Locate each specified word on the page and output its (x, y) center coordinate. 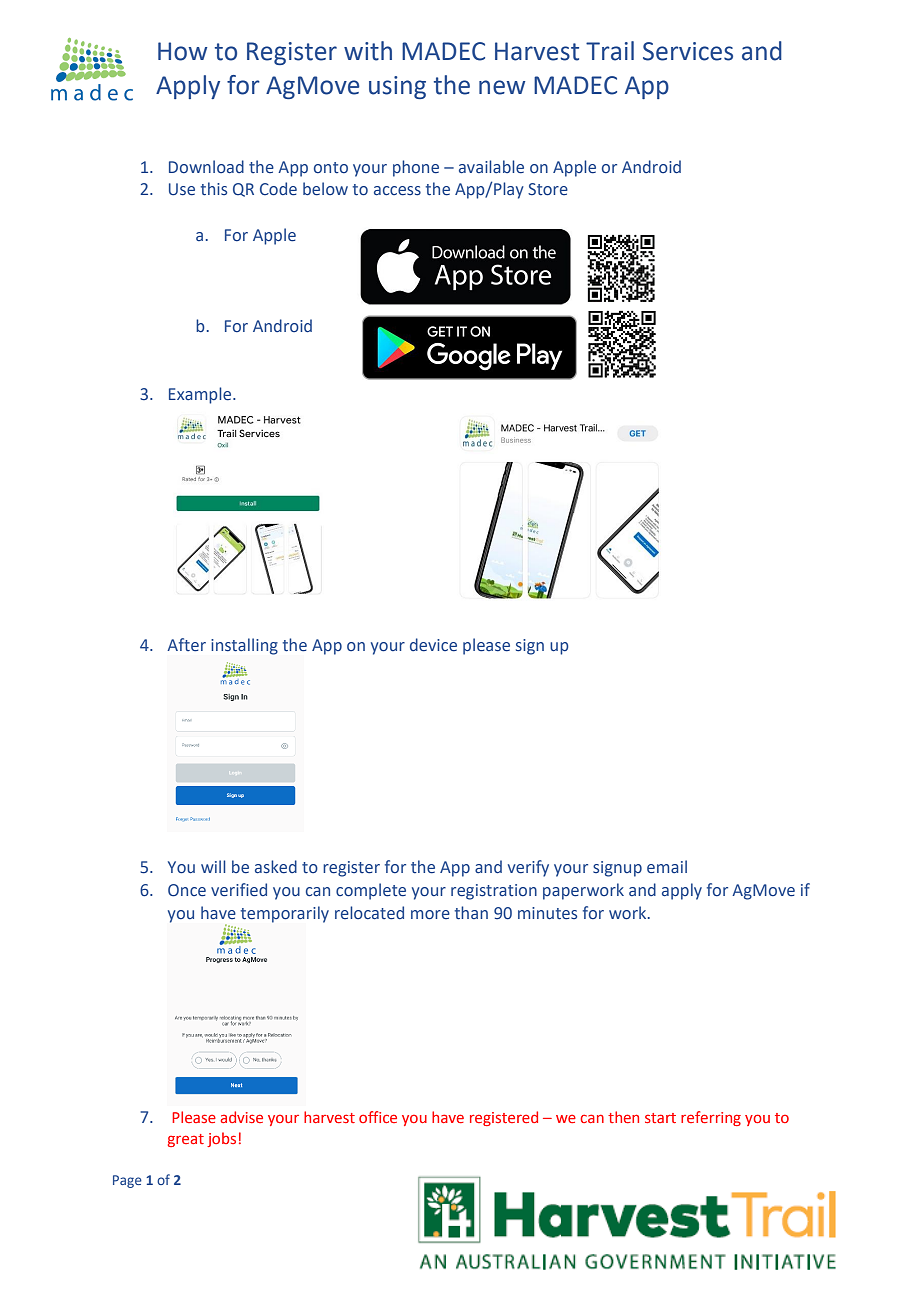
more (430, 915)
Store (548, 189)
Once (187, 890)
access (397, 191)
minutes (547, 913)
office (378, 1117)
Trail (610, 51)
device (433, 645)
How (182, 51)
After (186, 645)
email (667, 867)
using (397, 87)
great (186, 1140)
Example (201, 395)
